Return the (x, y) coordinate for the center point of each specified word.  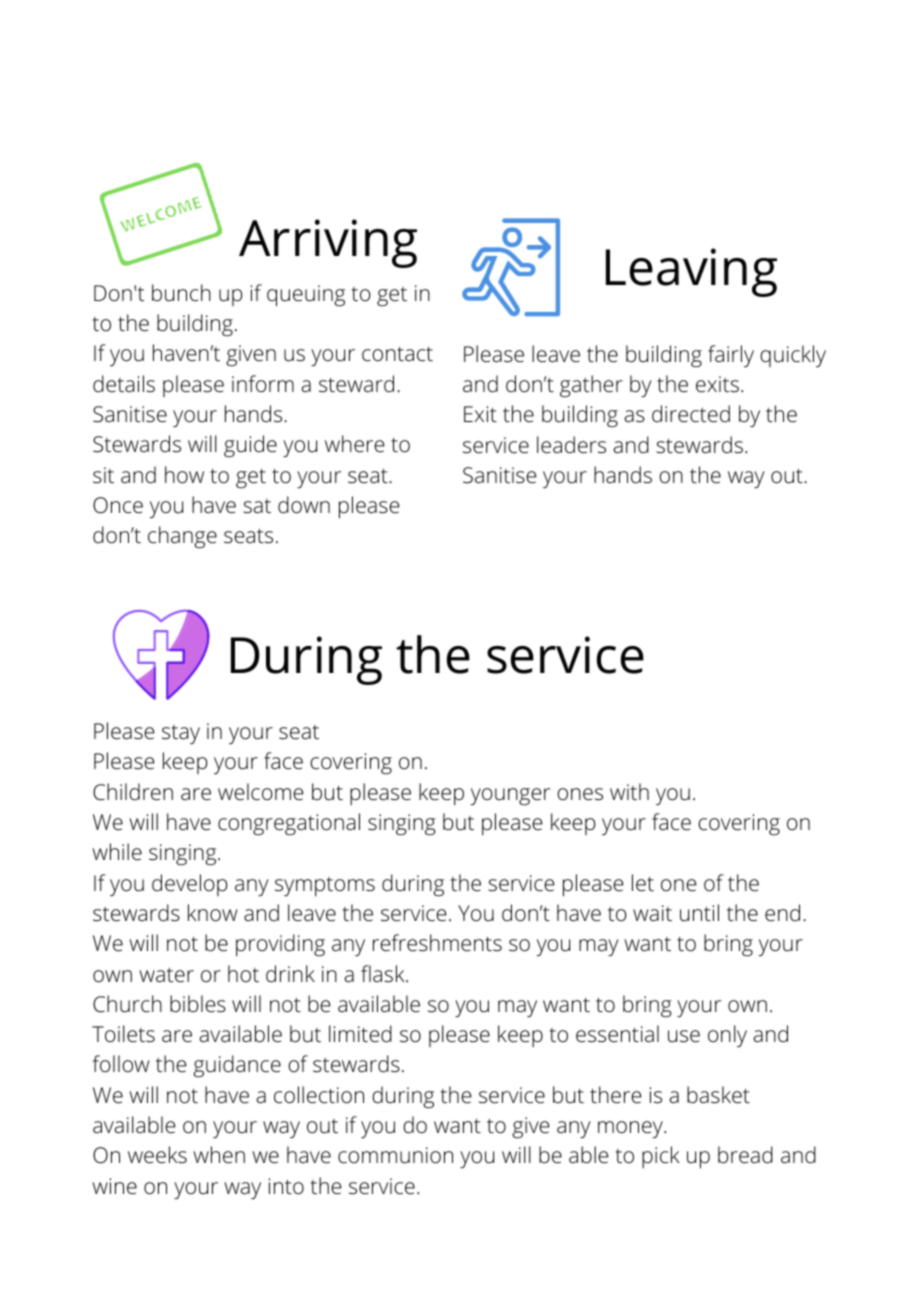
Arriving (328, 243)
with (629, 792)
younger (510, 797)
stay (181, 734)
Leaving (691, 272)
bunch (181, 293)
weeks (157, 1155)
